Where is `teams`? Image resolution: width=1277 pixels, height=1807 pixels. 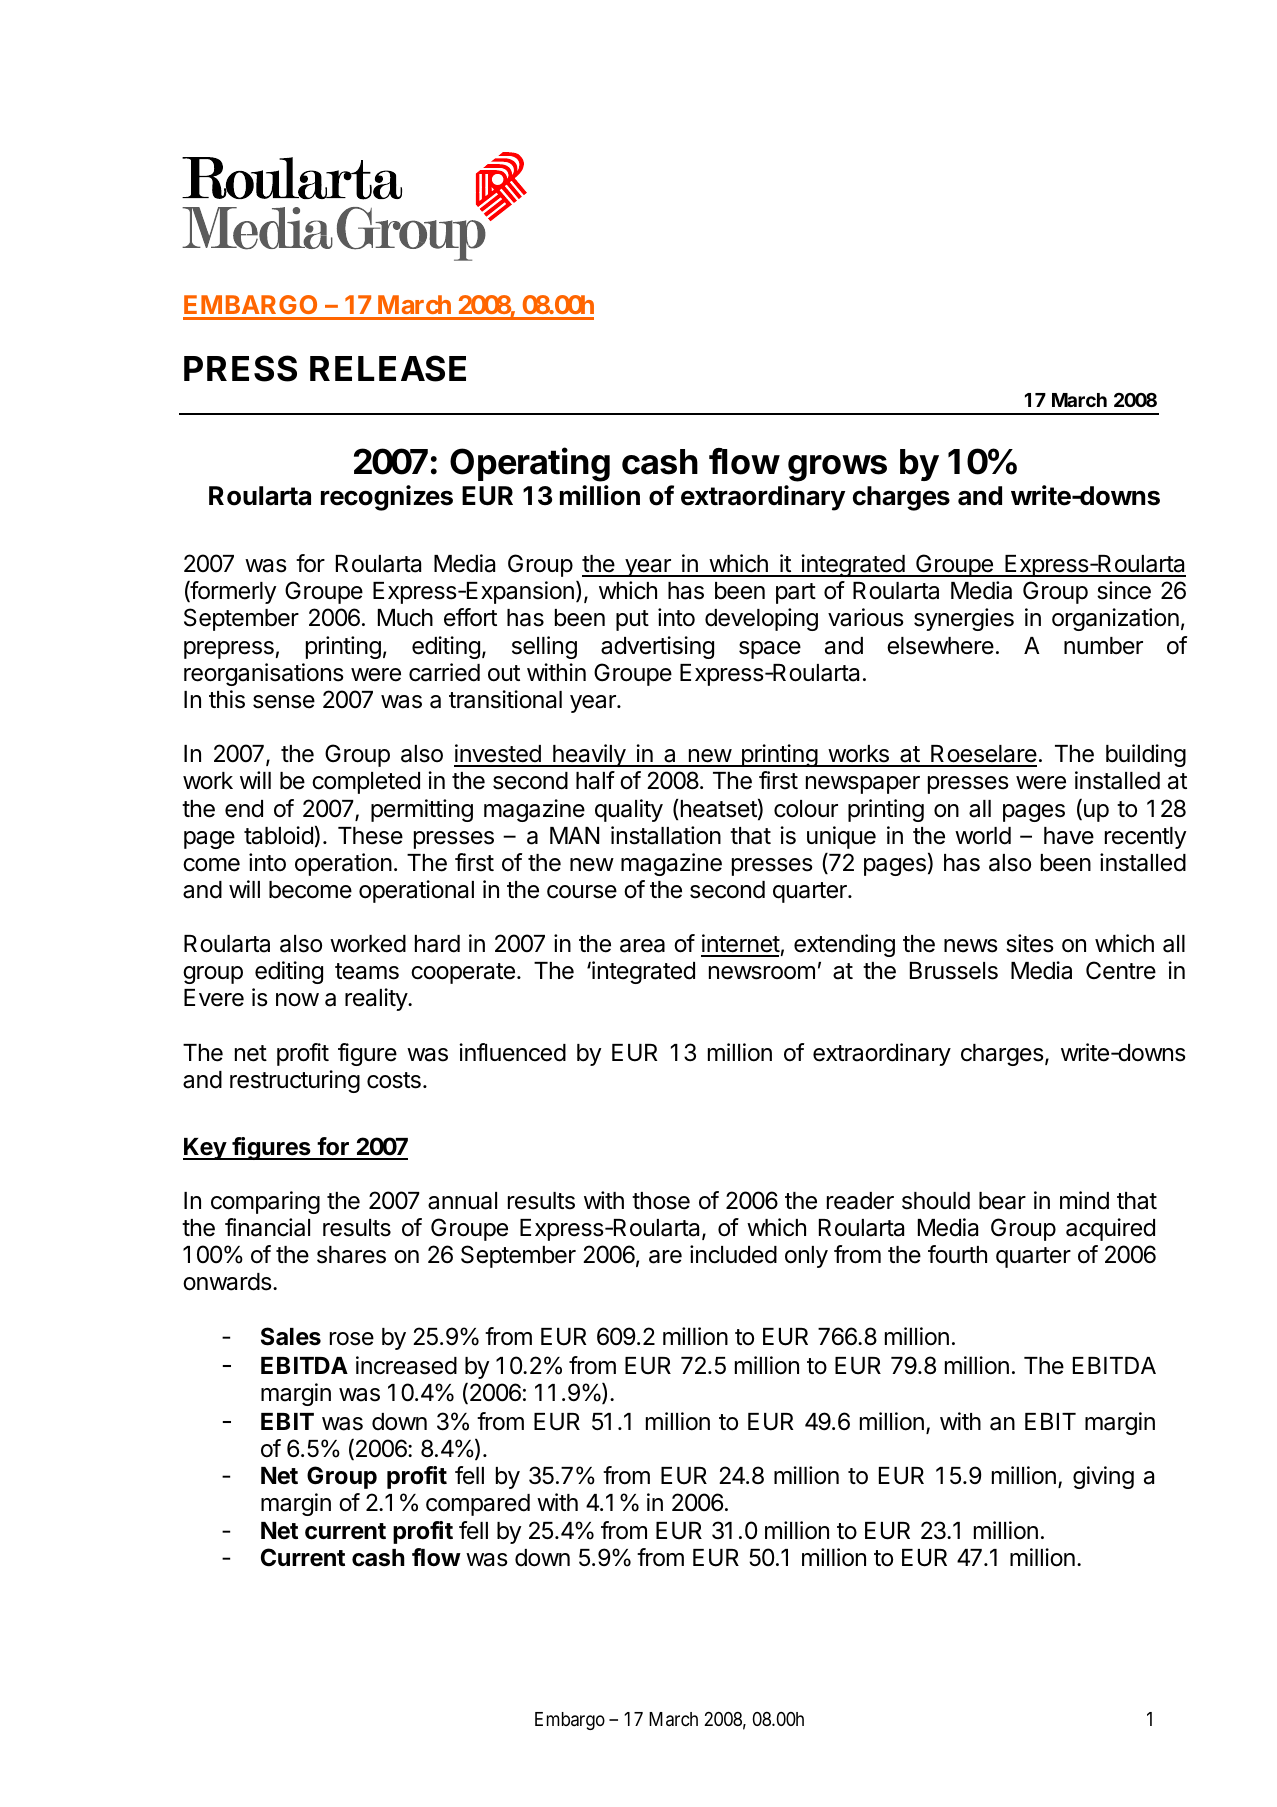
teams is located at coordinates (367, 971).
